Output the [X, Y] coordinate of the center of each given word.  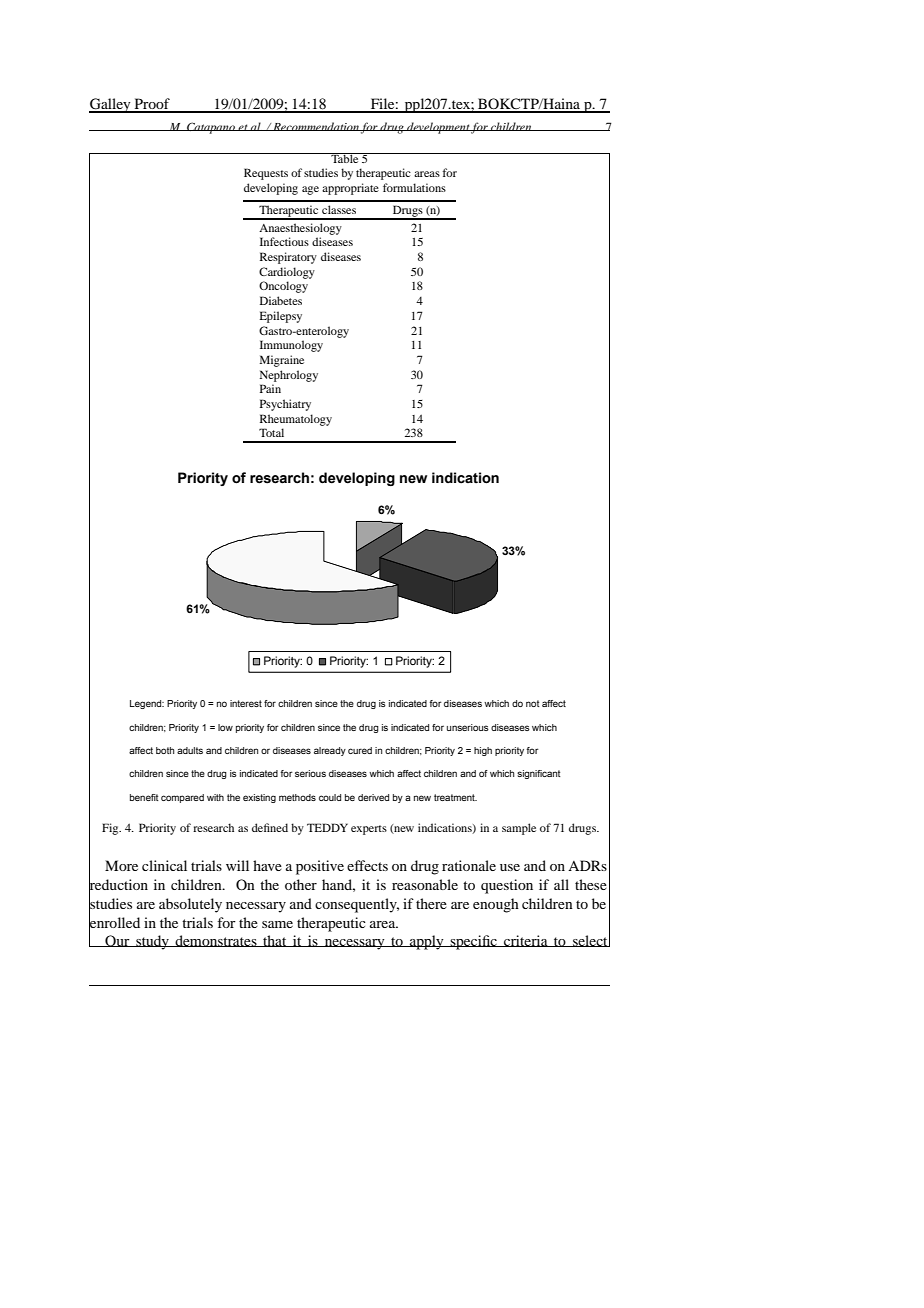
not [533, 703]
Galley [111, 105]
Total [271, 432]
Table [345, 158]
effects [367, 865]
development [438, 128]
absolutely [190, 905]
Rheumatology [296, 420]
